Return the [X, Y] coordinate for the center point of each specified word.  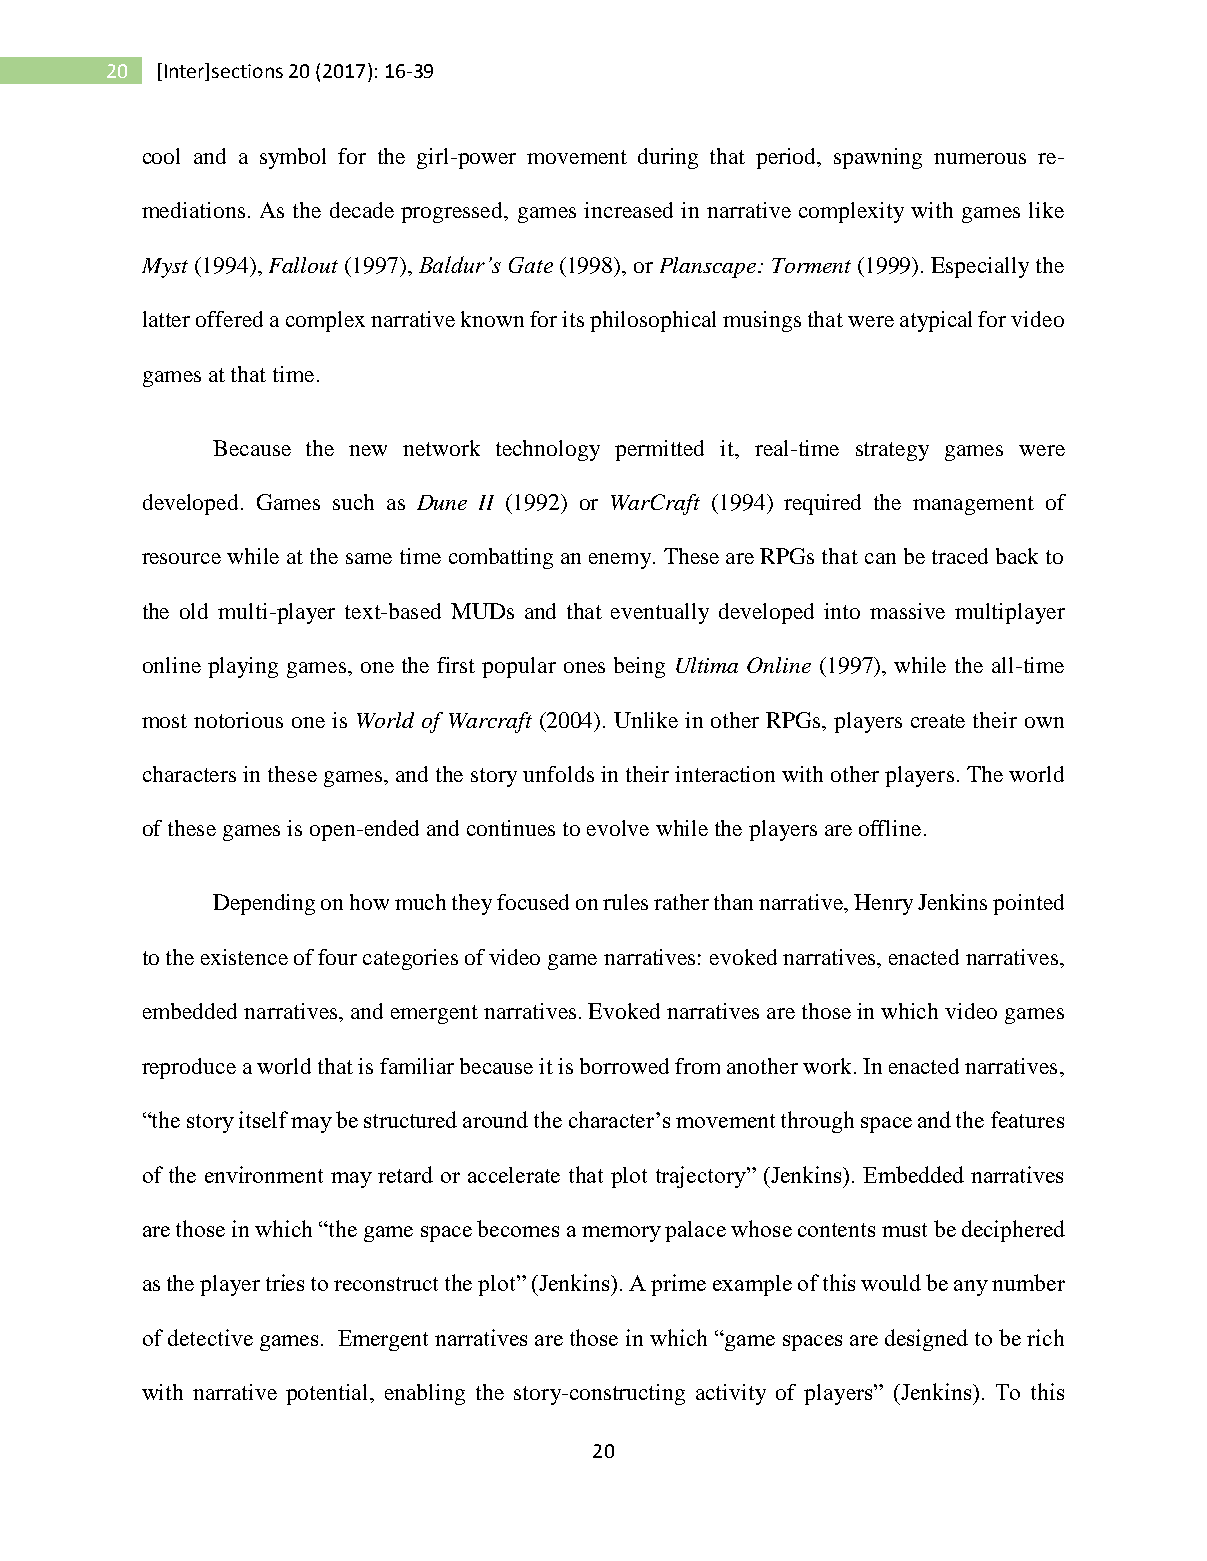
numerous [980, 158]
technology [548, 450]
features [1027, 1119]
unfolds [558, 774]
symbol [293, 158]
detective [210, 1337]
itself [263, 1119]
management [973, 505]
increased [628, 210]
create [938, 721]
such [353, 502]
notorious [238, 720]
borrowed [624, 1066]
